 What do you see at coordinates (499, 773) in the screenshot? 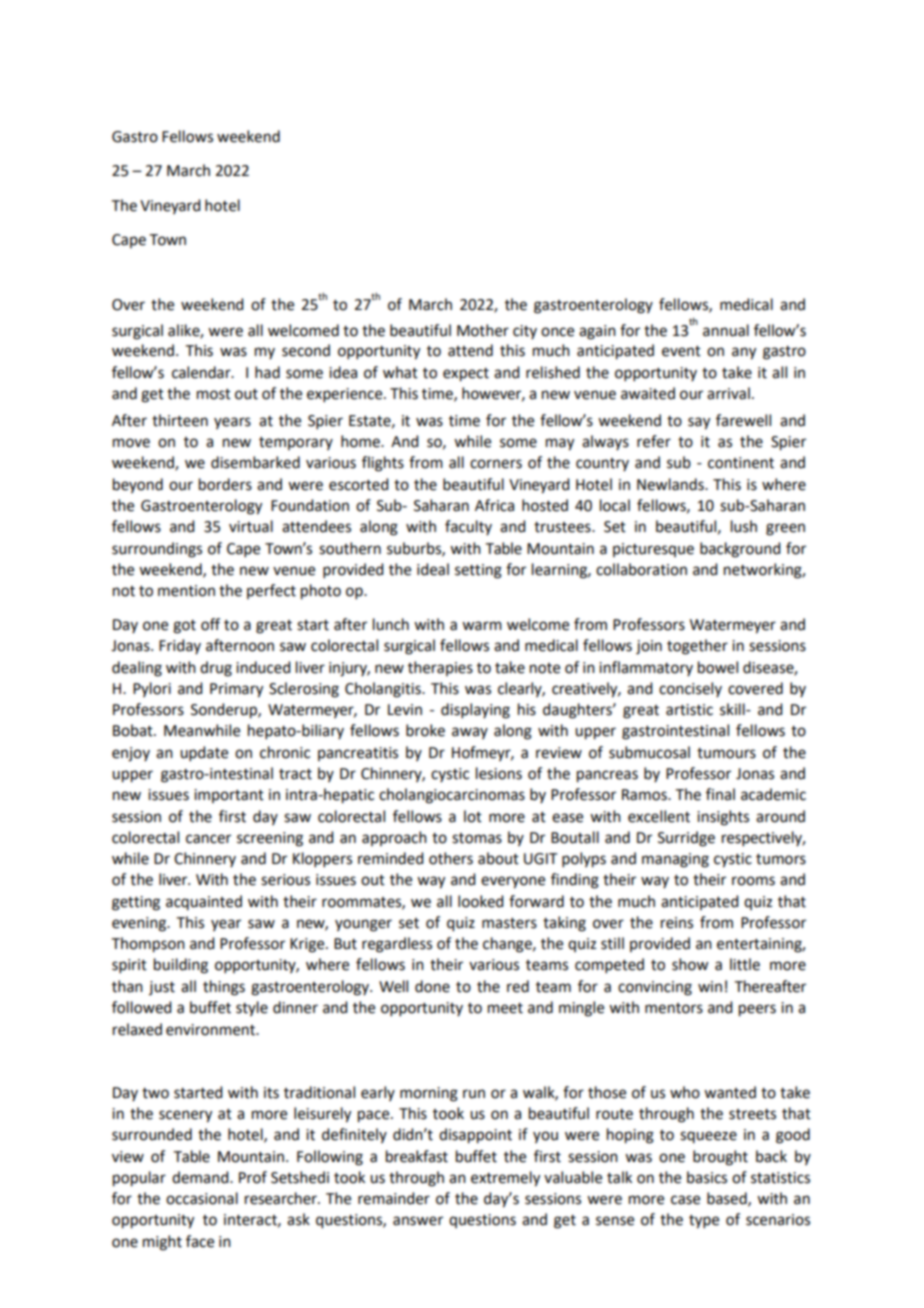
I see `lesions` at bounding box center [499, 773].
